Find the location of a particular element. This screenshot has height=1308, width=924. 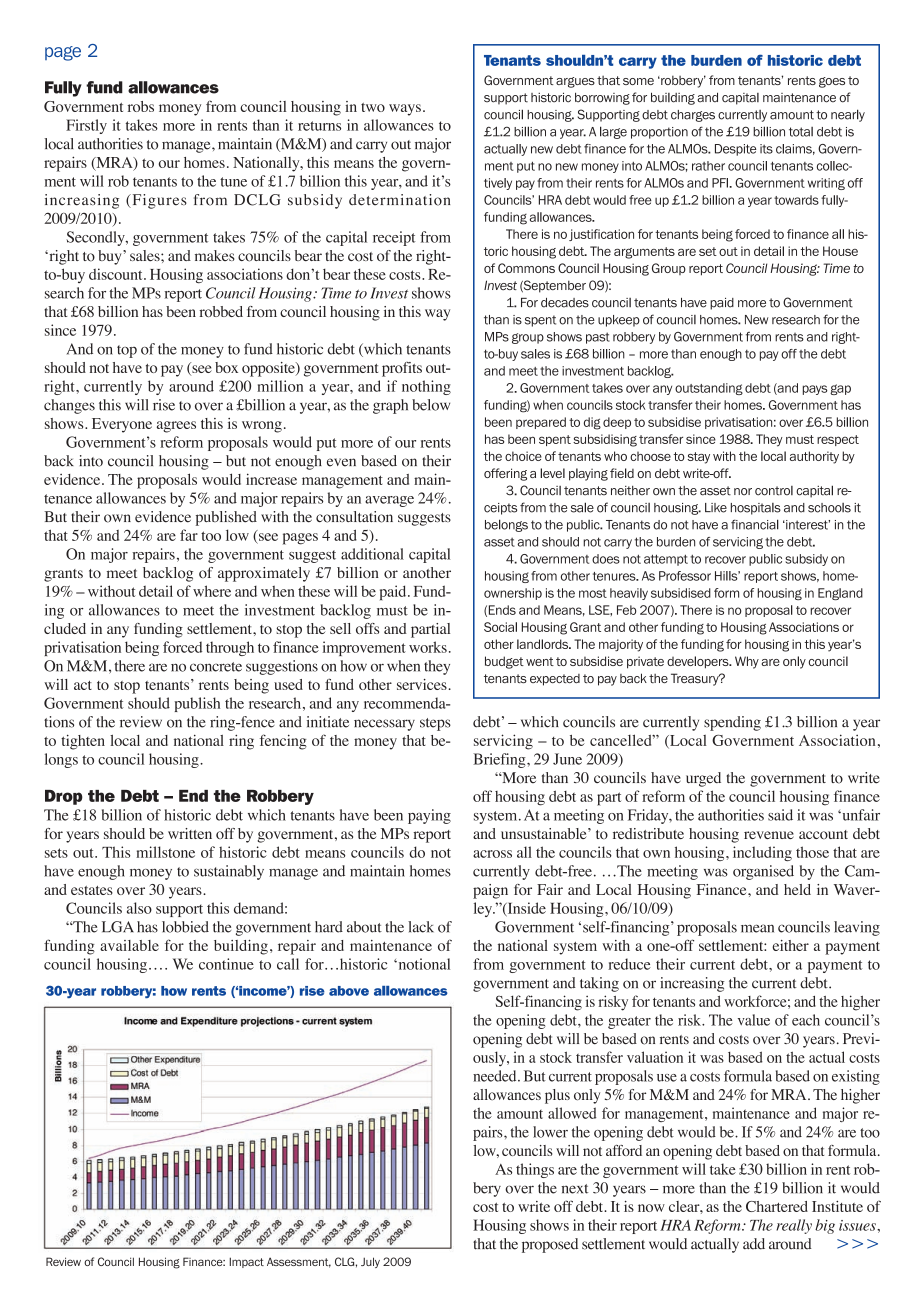

robs is located at coordinates (141, 106).
